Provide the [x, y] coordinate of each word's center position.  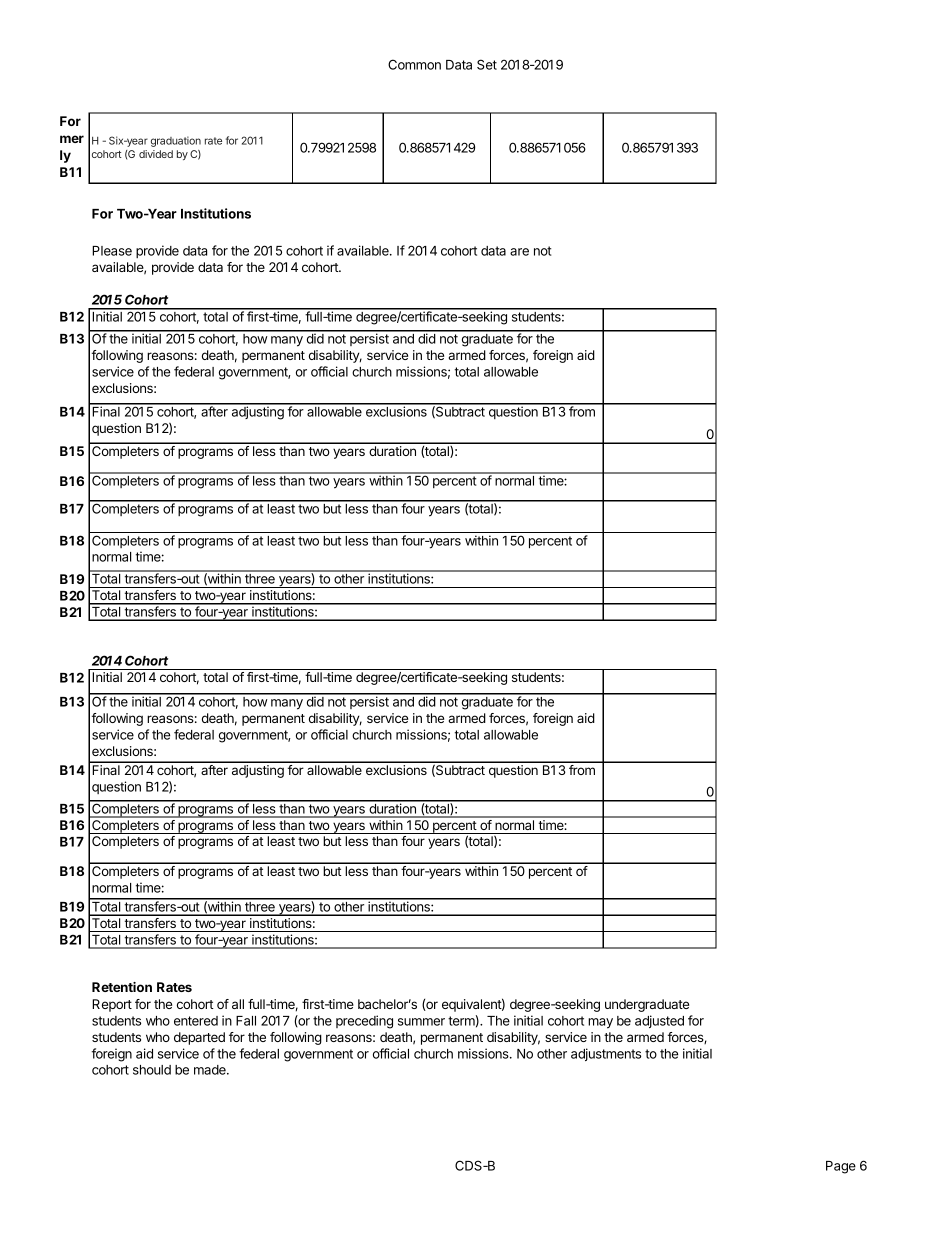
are [519, 252]
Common [414, 64]
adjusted [659, 1021]
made [211, 1070]
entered [196, 1021]
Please [112, 251]
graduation [176, 141]
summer [421, 1022]
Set [487, 64]
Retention [122, 987]
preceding [364, 1022]
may [600, 1023]
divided [156, 154]
